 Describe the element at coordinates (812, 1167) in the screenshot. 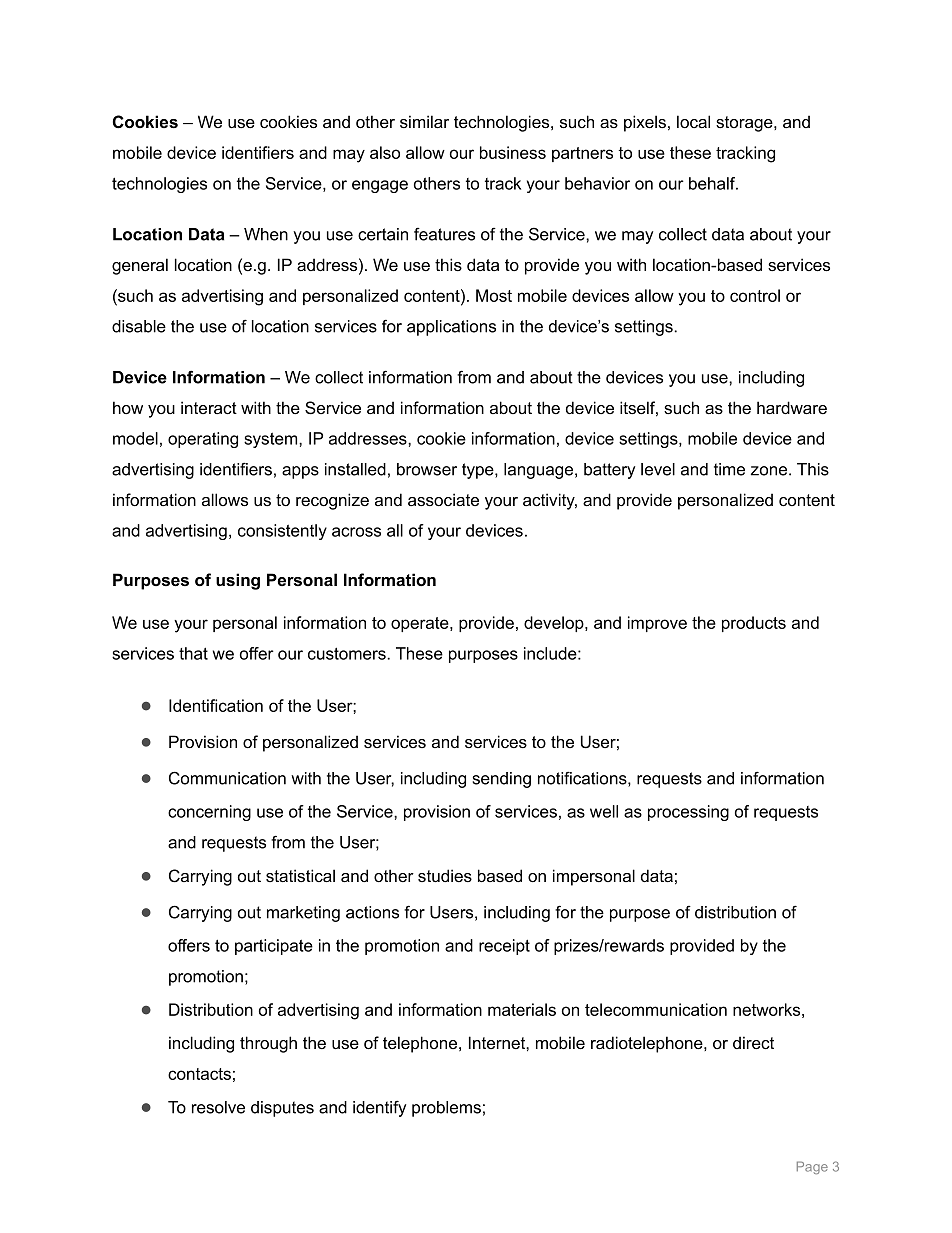

I see `Page` at that location.
